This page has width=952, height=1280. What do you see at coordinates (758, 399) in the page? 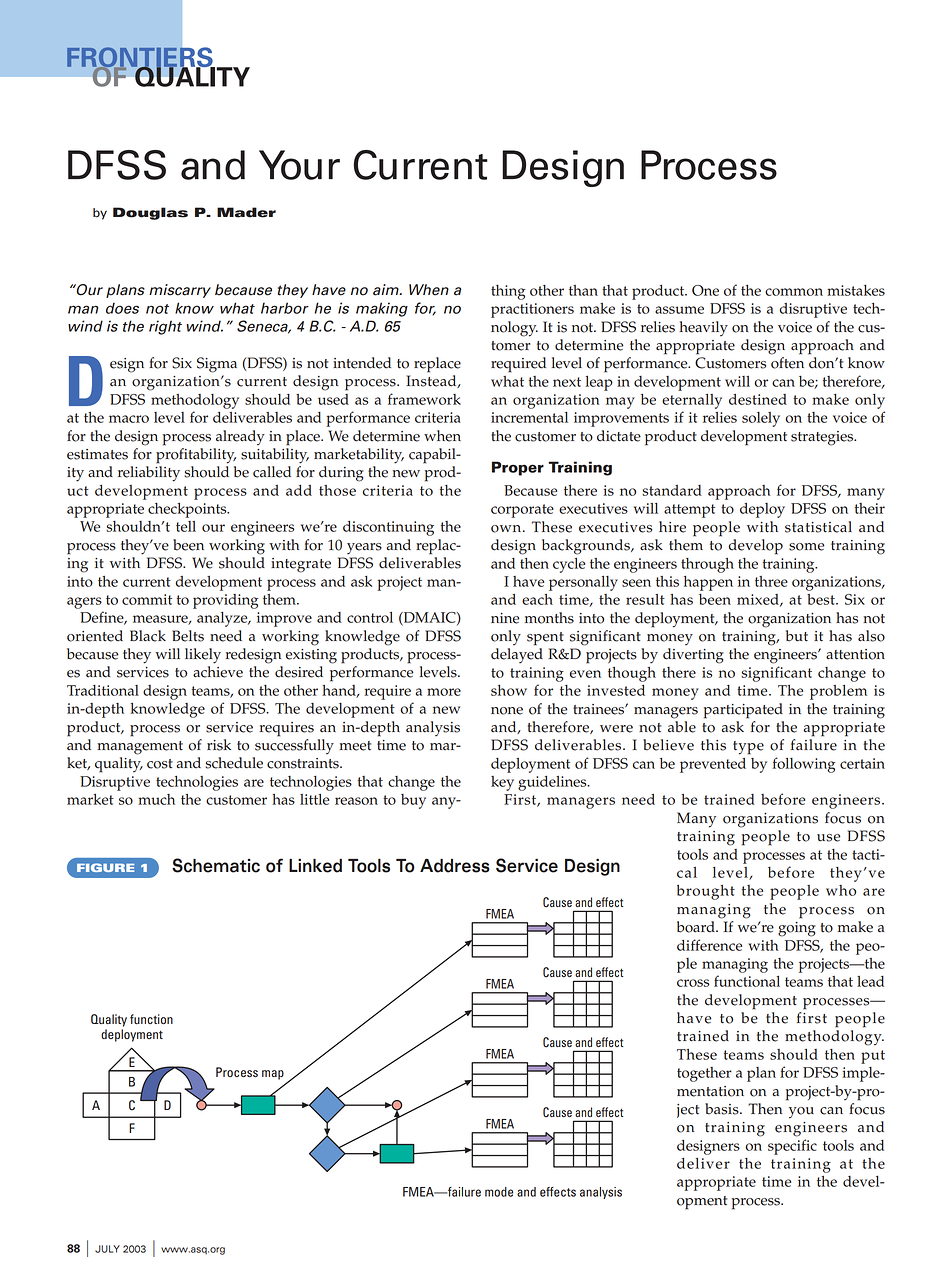
I see `destined` at bounding box center [758, 399].
